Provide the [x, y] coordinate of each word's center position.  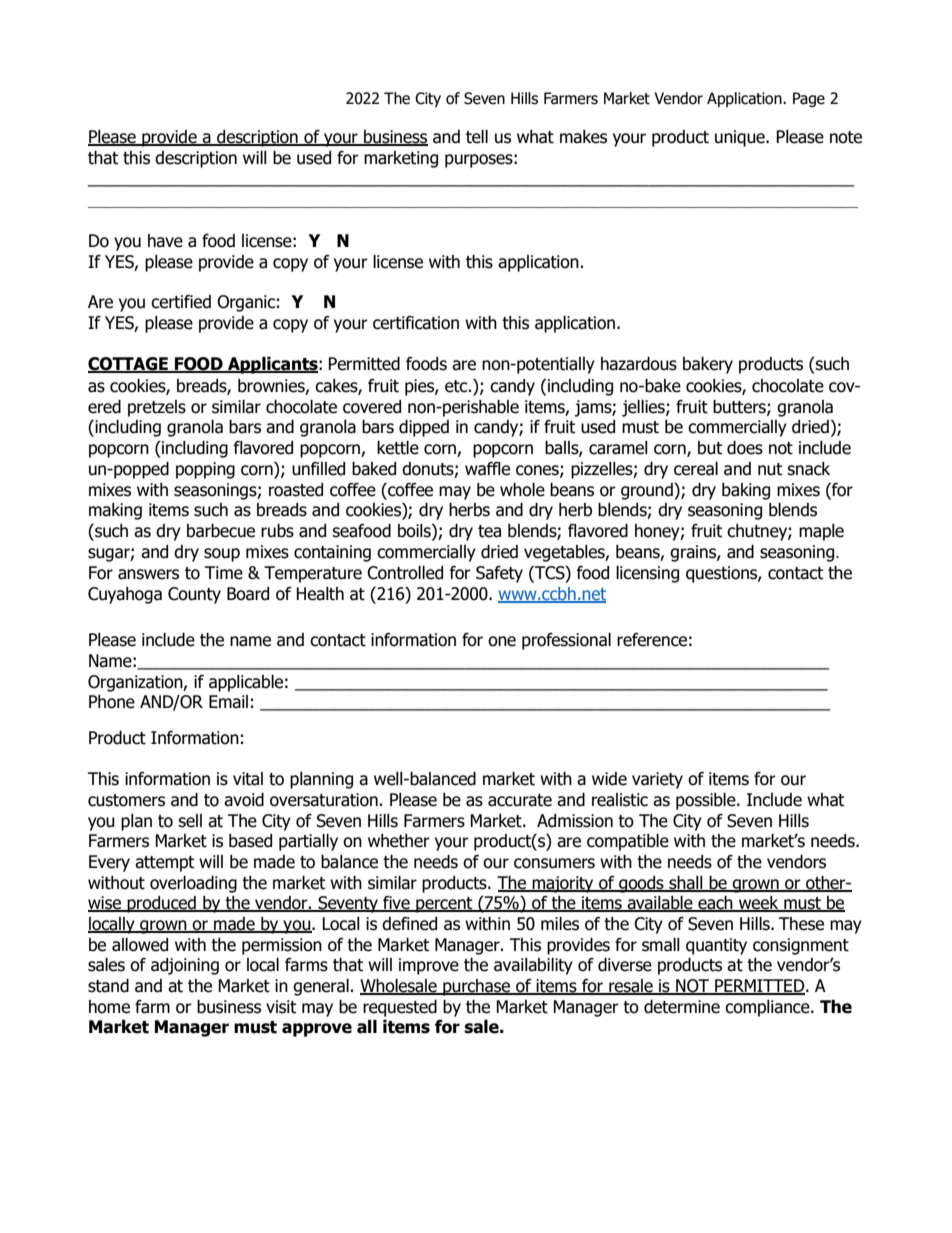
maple [821, 532]
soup [222, 555]
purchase [477, 987]
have [165, 241]
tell [477, 137]
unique [741, 138]
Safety [499, 574]
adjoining [185, 966]
